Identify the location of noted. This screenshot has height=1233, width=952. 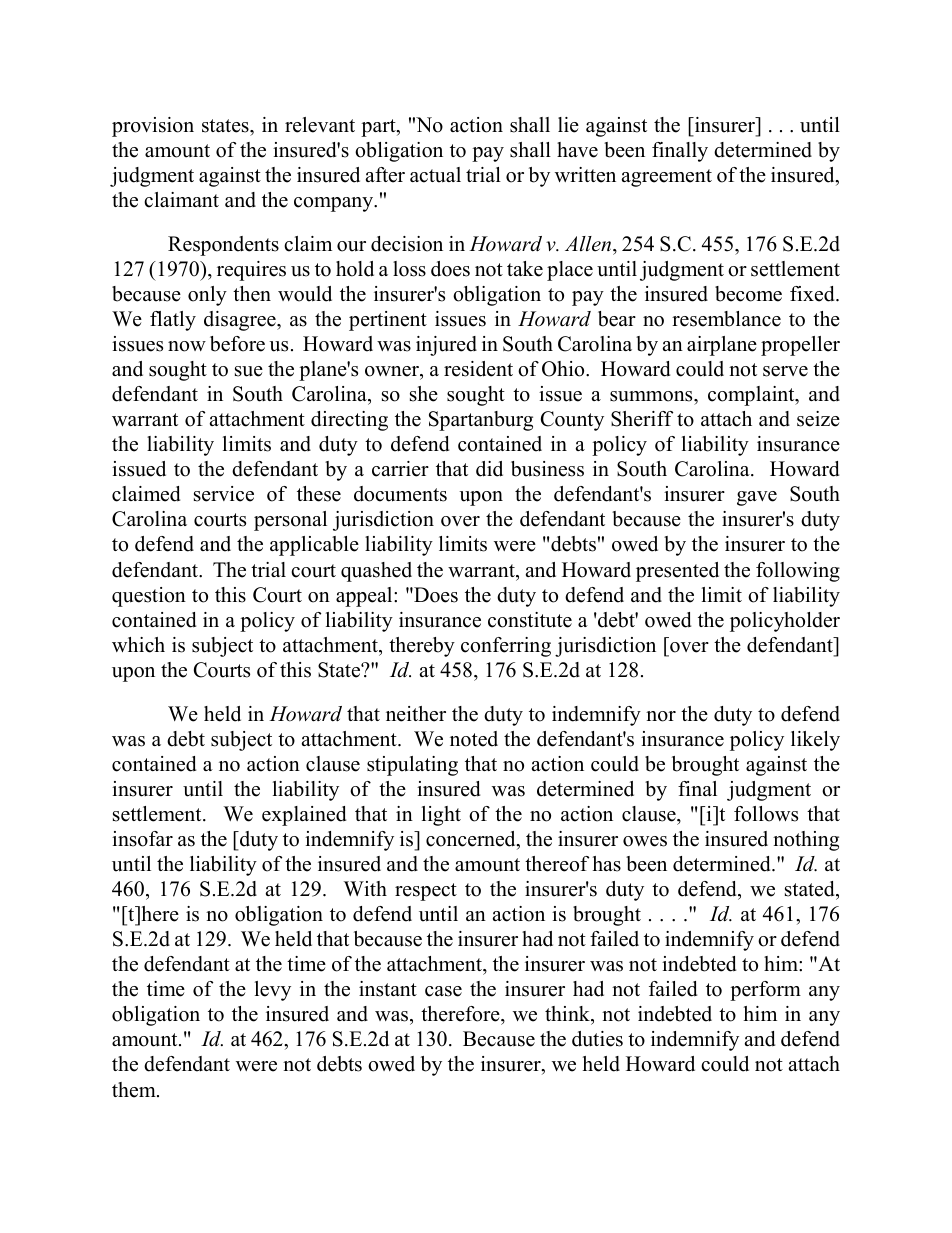
(474, 739).
